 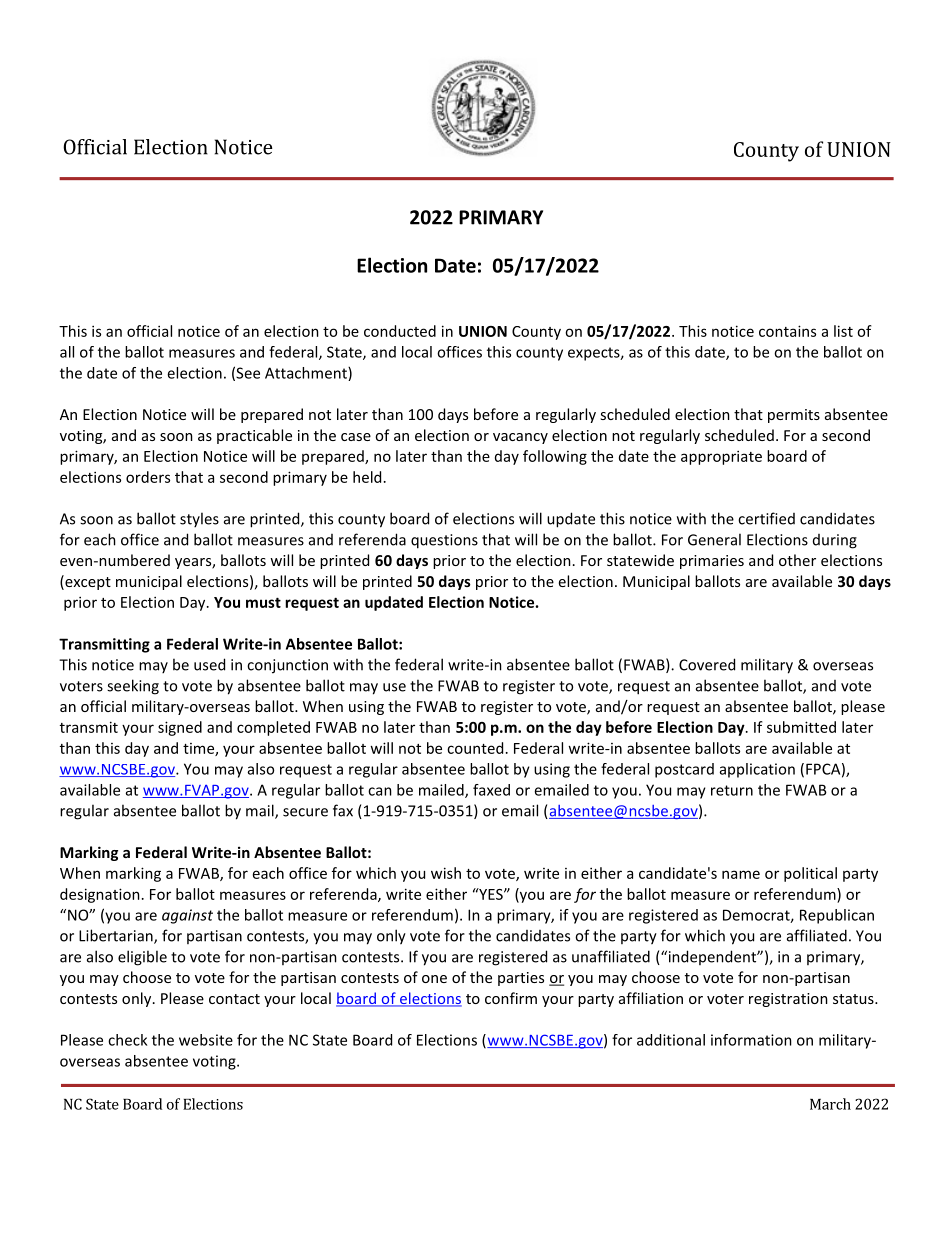 I want to click on contains, so click(x=787, y=331).
